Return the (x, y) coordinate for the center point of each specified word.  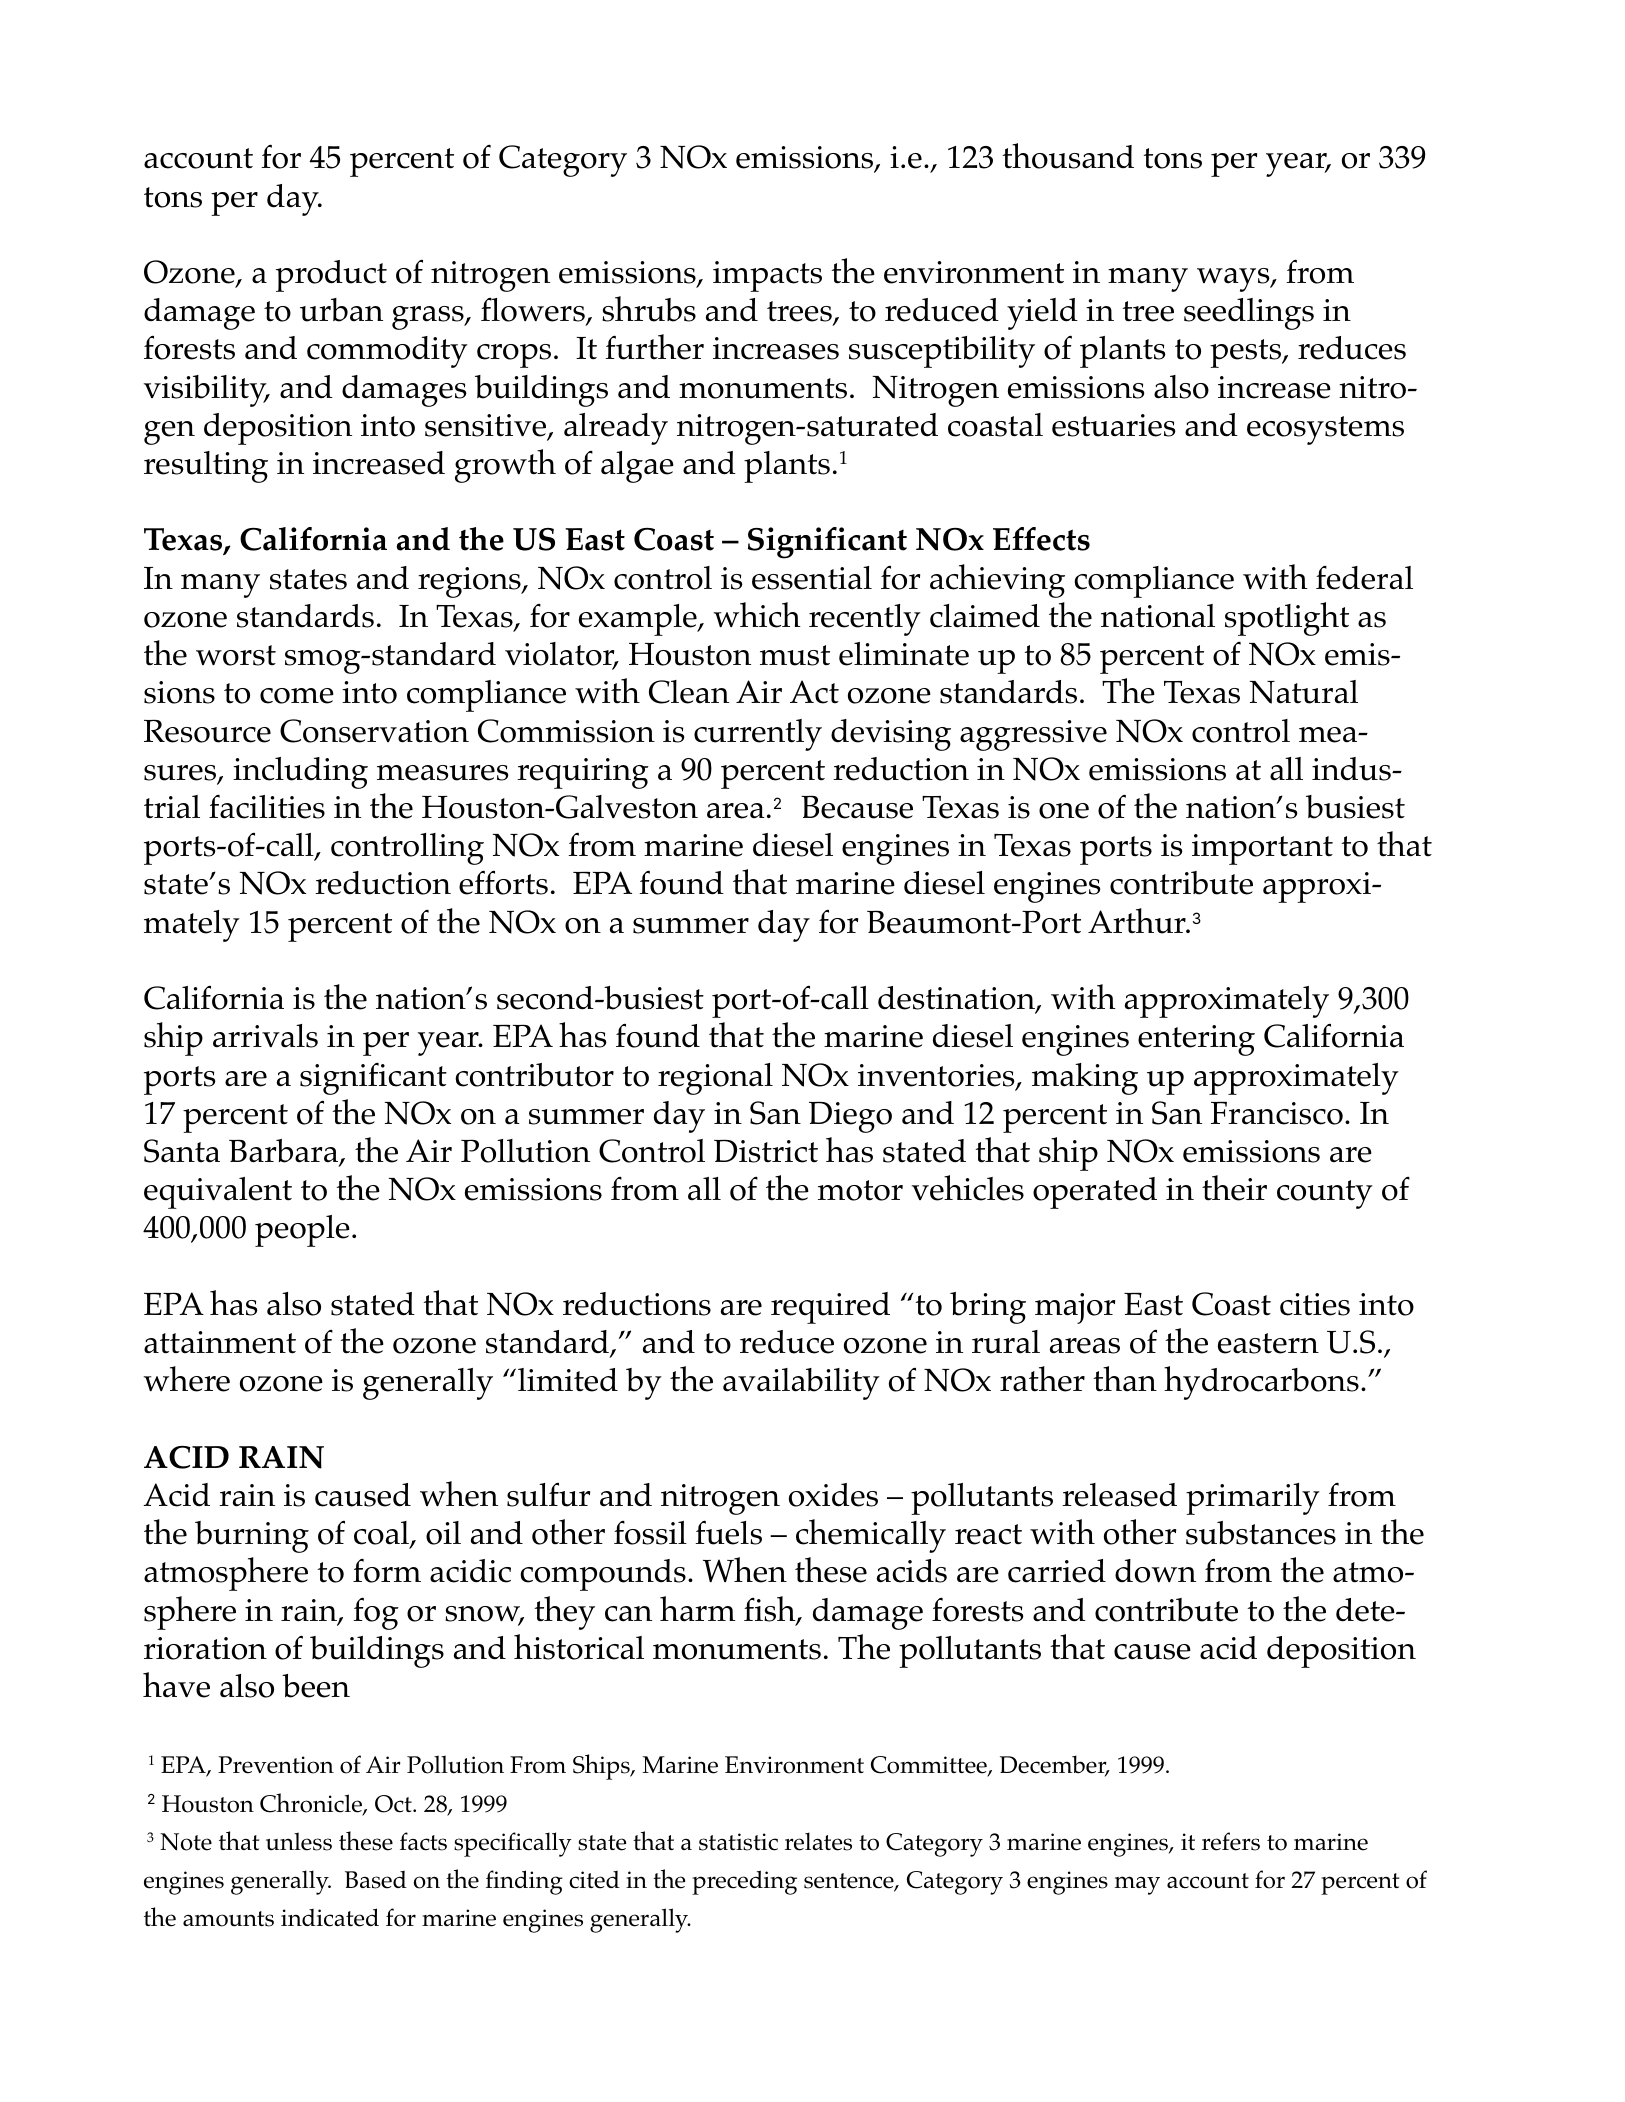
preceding (744, 1882)
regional (715, 1079)
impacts (767, 276)
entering (1196, 1040)
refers (1231, 1841)
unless (299, 1841)
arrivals (265, 1036)
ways (1234, 280)
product (331, 276)
